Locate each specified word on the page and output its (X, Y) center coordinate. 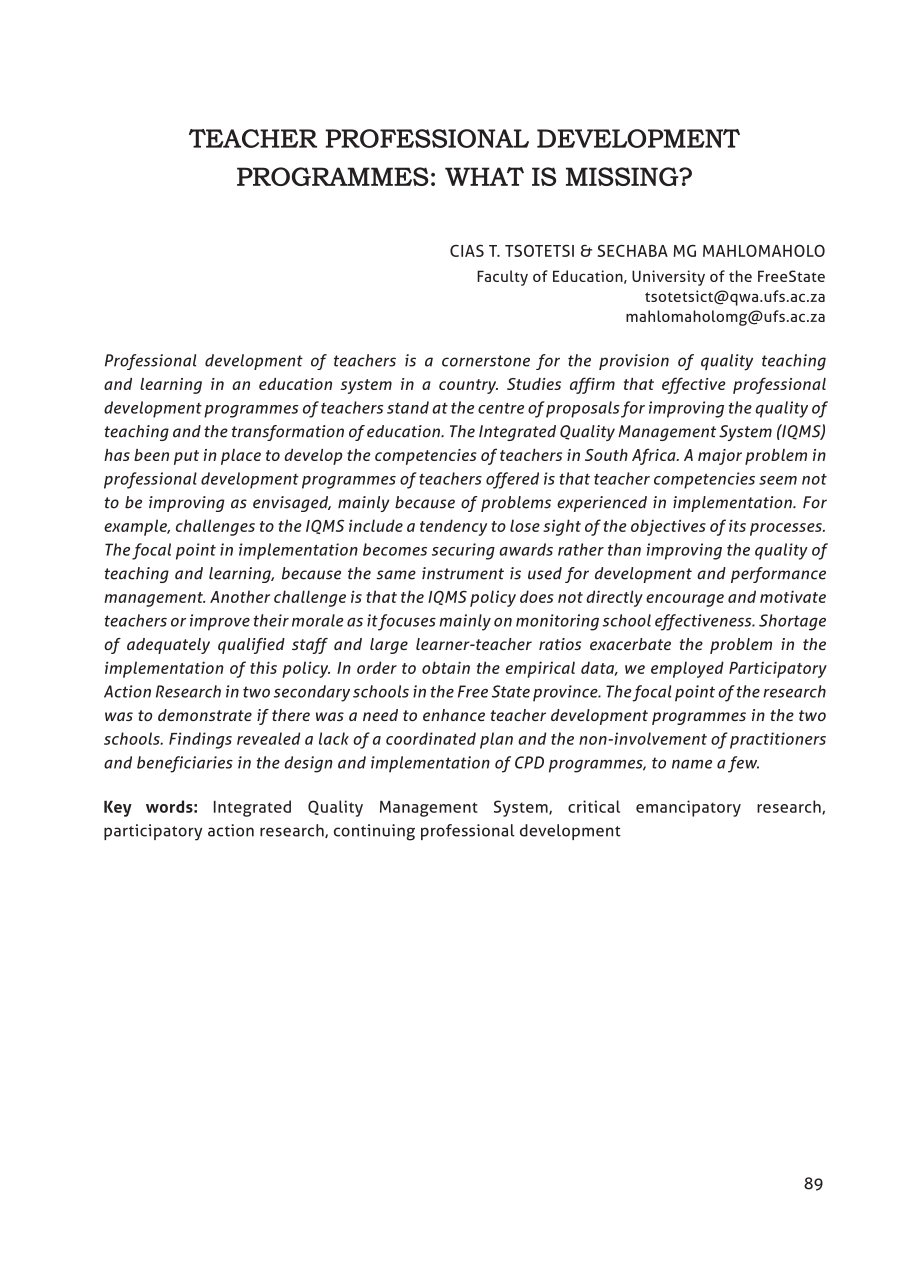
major (720, 457)
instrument (463, 573)
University (668, 278)
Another (240, 596)
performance (778, 575)
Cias (467, 251)
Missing (623, 176)
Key (118, 808)
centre (501, 408)
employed (687, 669)
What (484, 176)
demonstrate (205, 715)
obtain (446, 667)
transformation (288, 433)
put (186, 457)
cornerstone (486, 361)
